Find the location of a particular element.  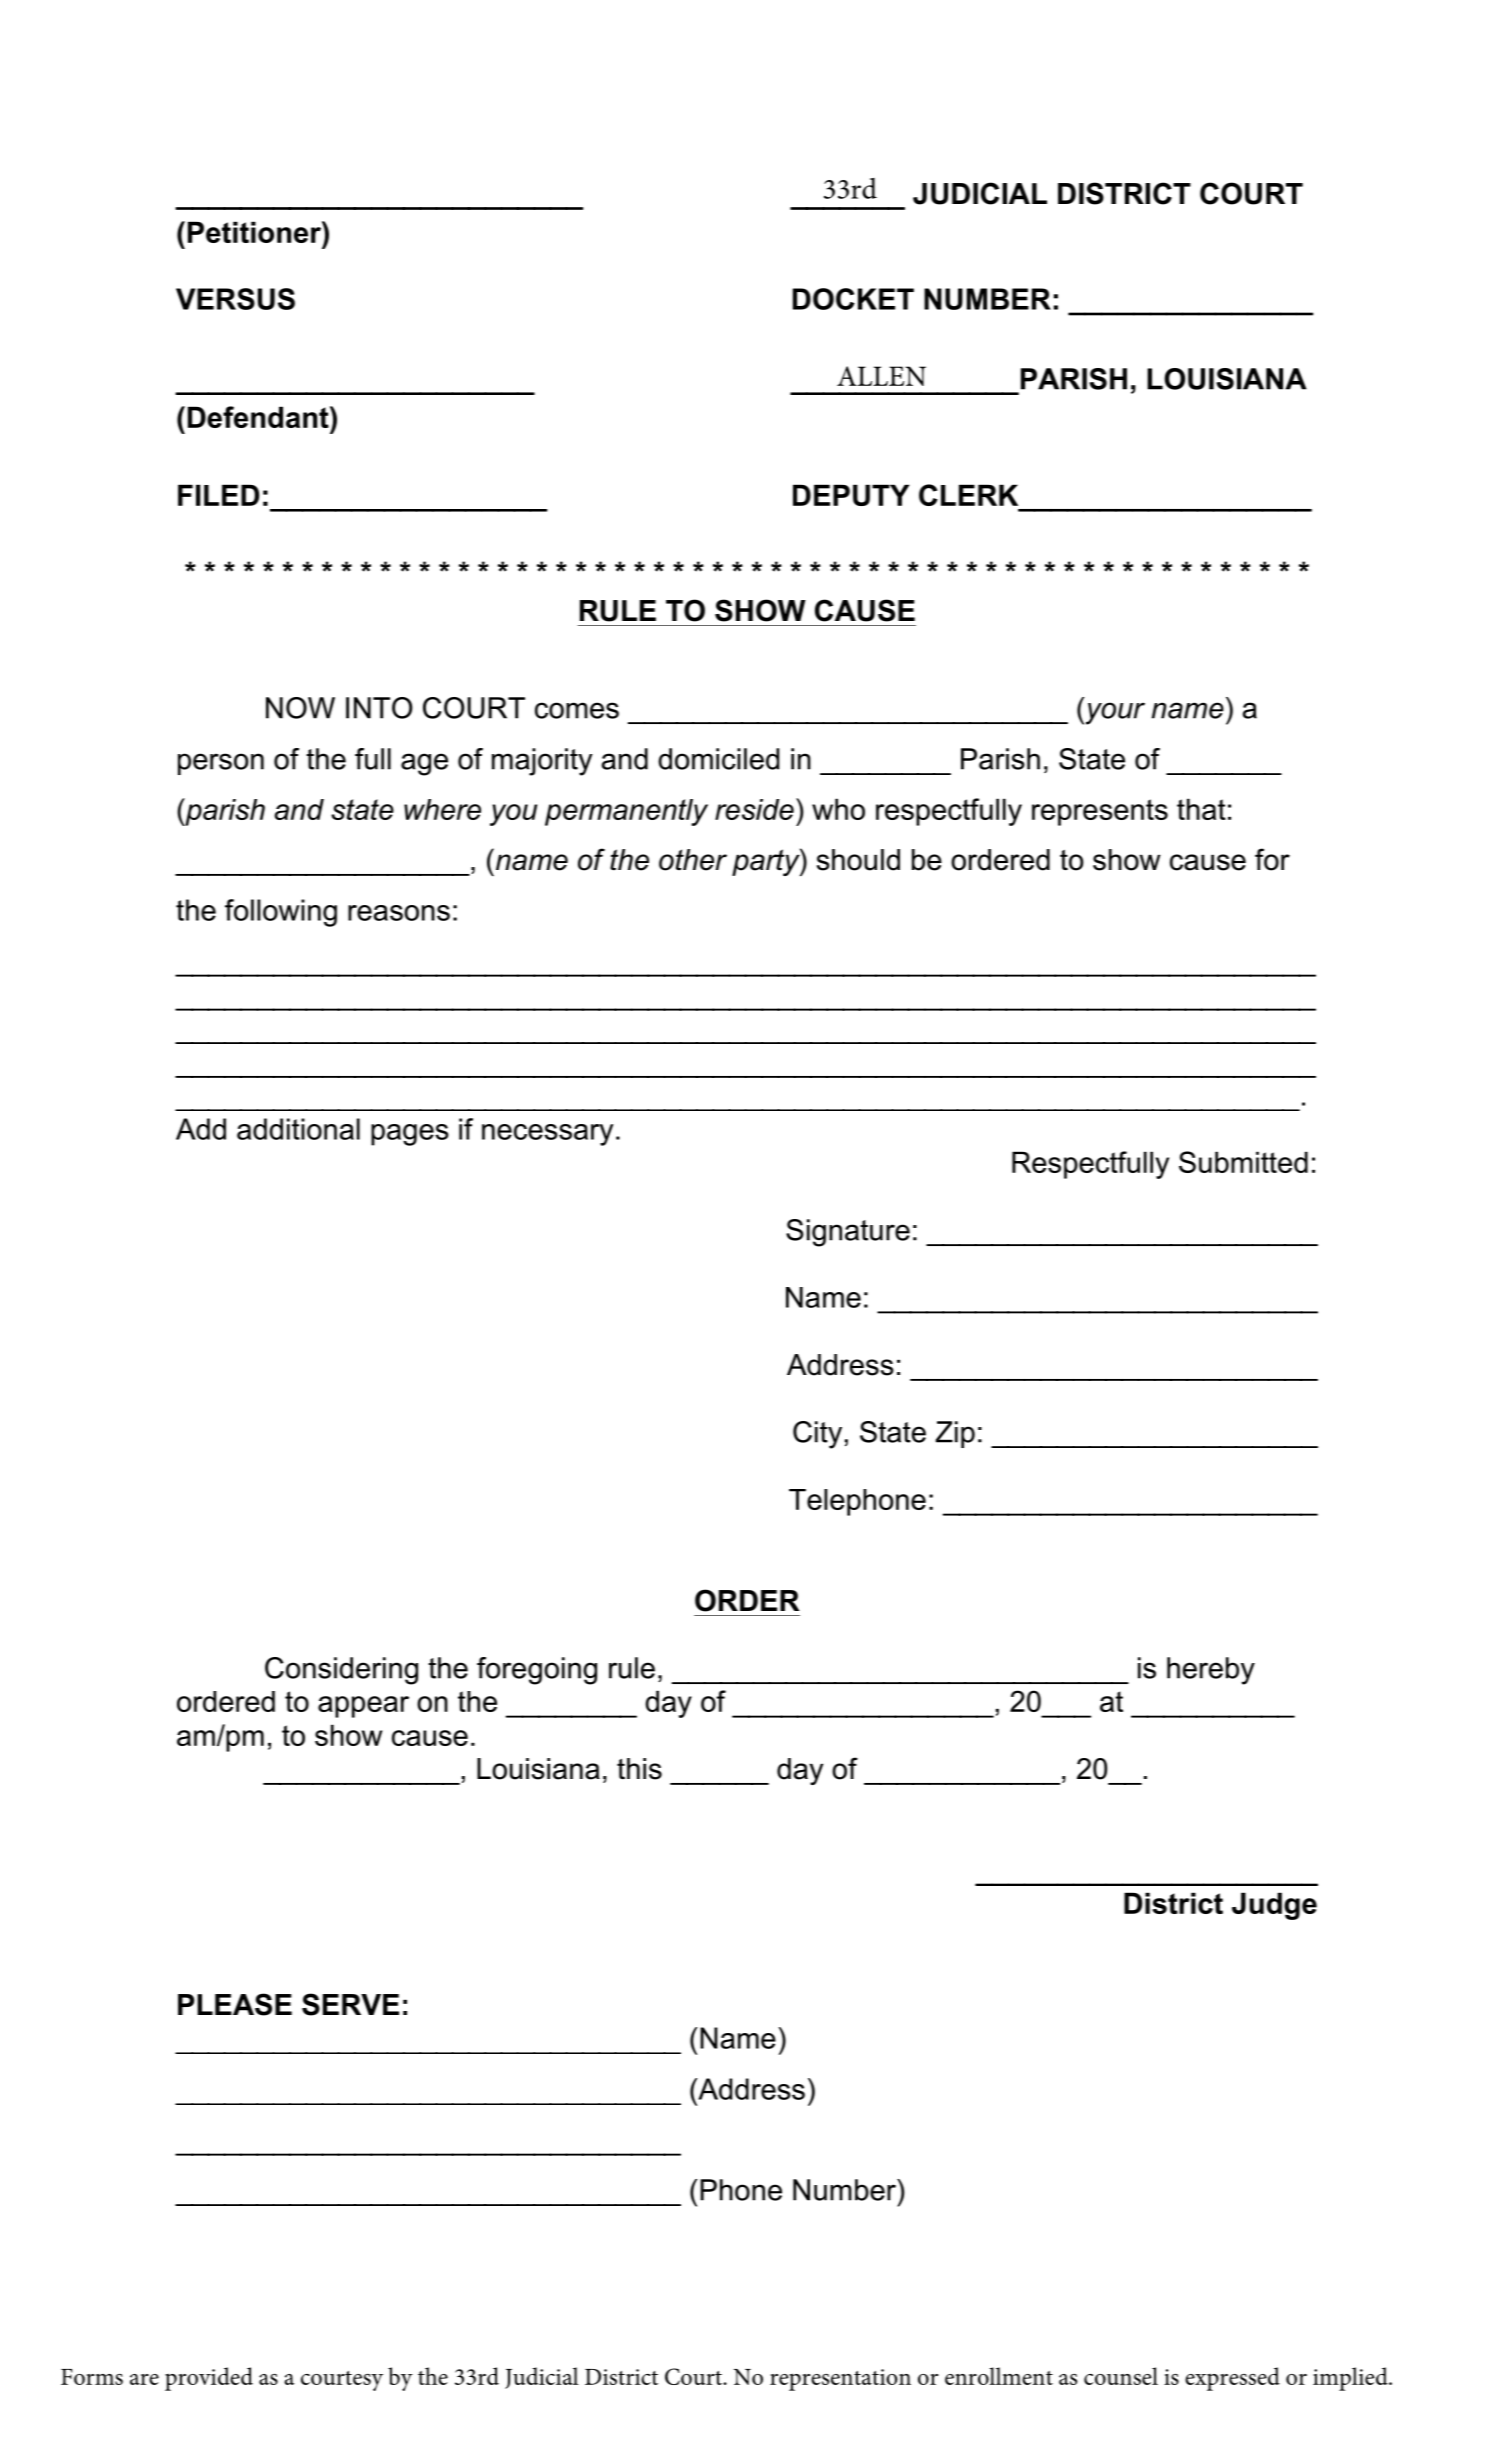

additional is located at coordinates (298, 1129).
